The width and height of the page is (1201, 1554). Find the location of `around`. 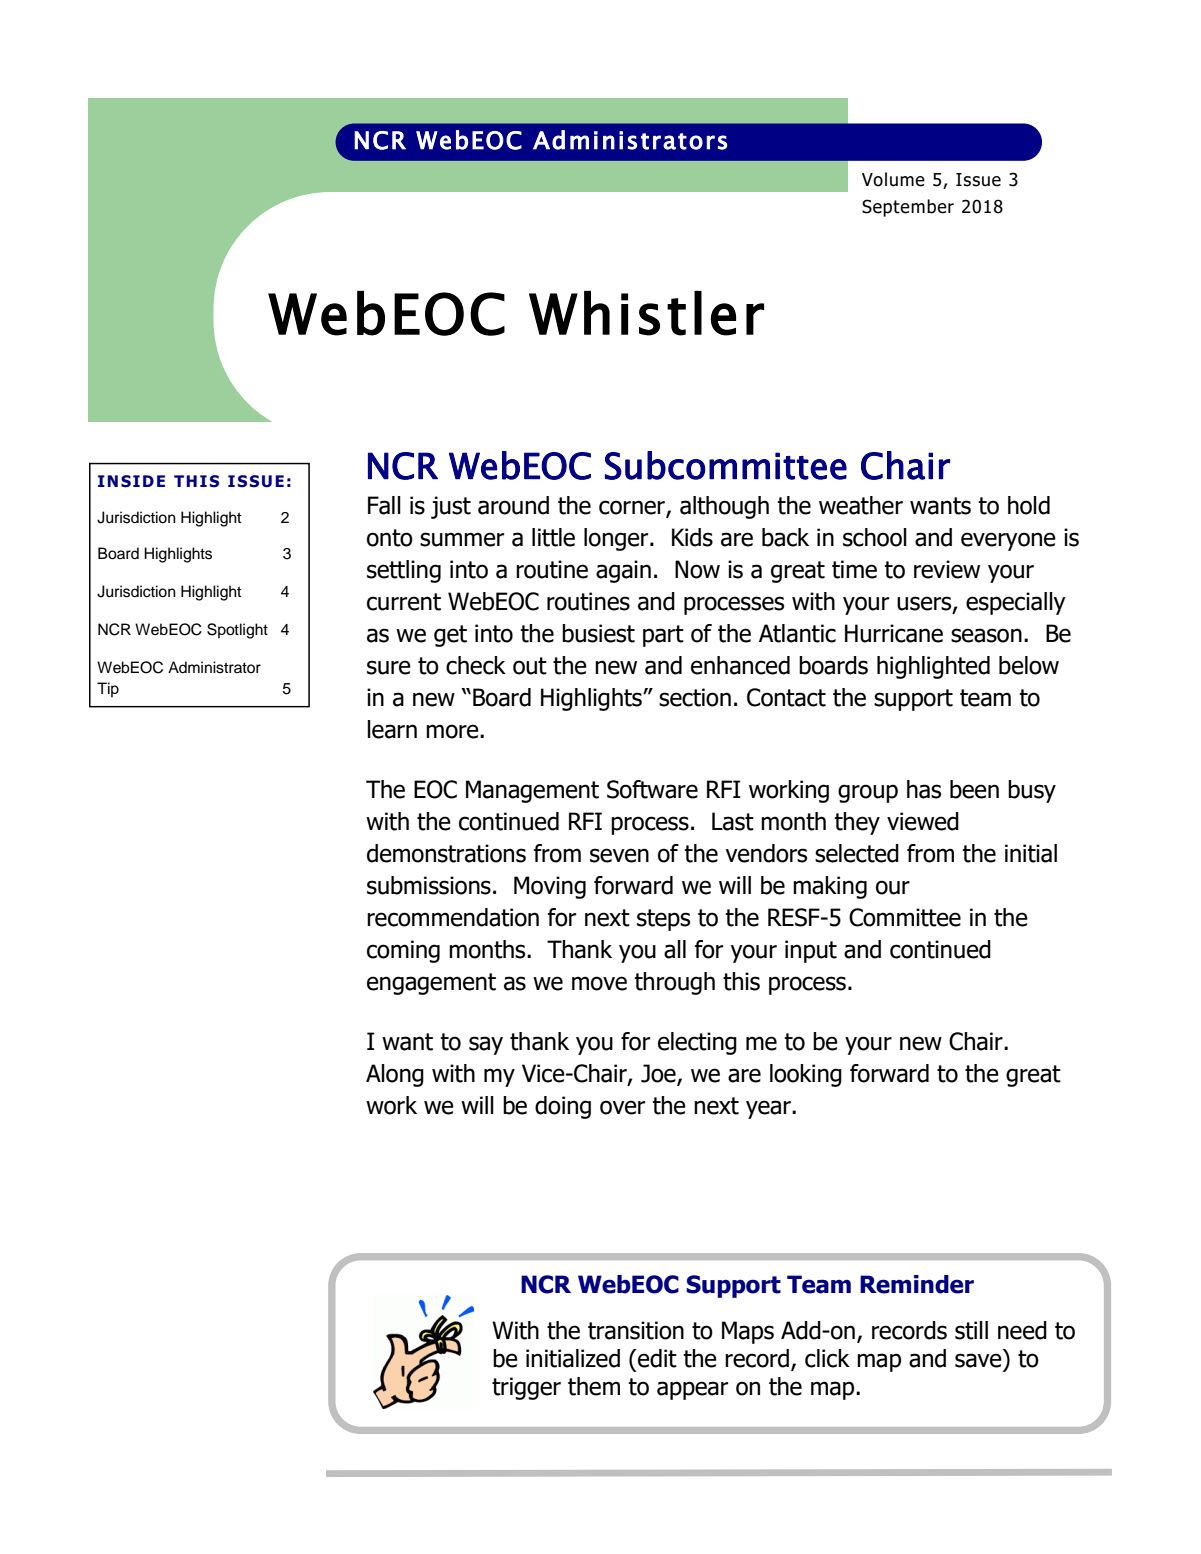

around is located at coordinates (513, 505).
